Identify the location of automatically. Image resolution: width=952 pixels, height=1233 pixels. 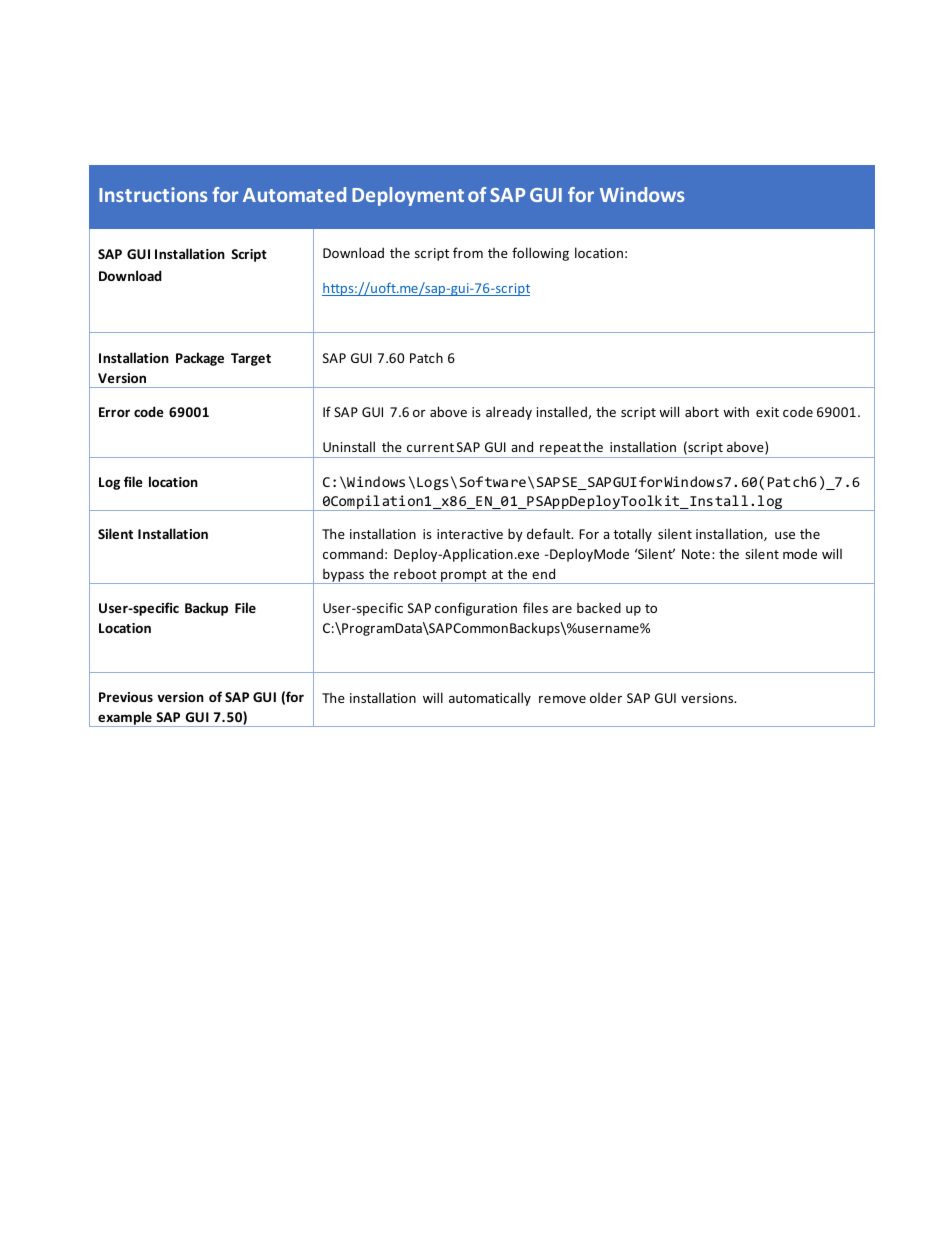
(490, 699).
